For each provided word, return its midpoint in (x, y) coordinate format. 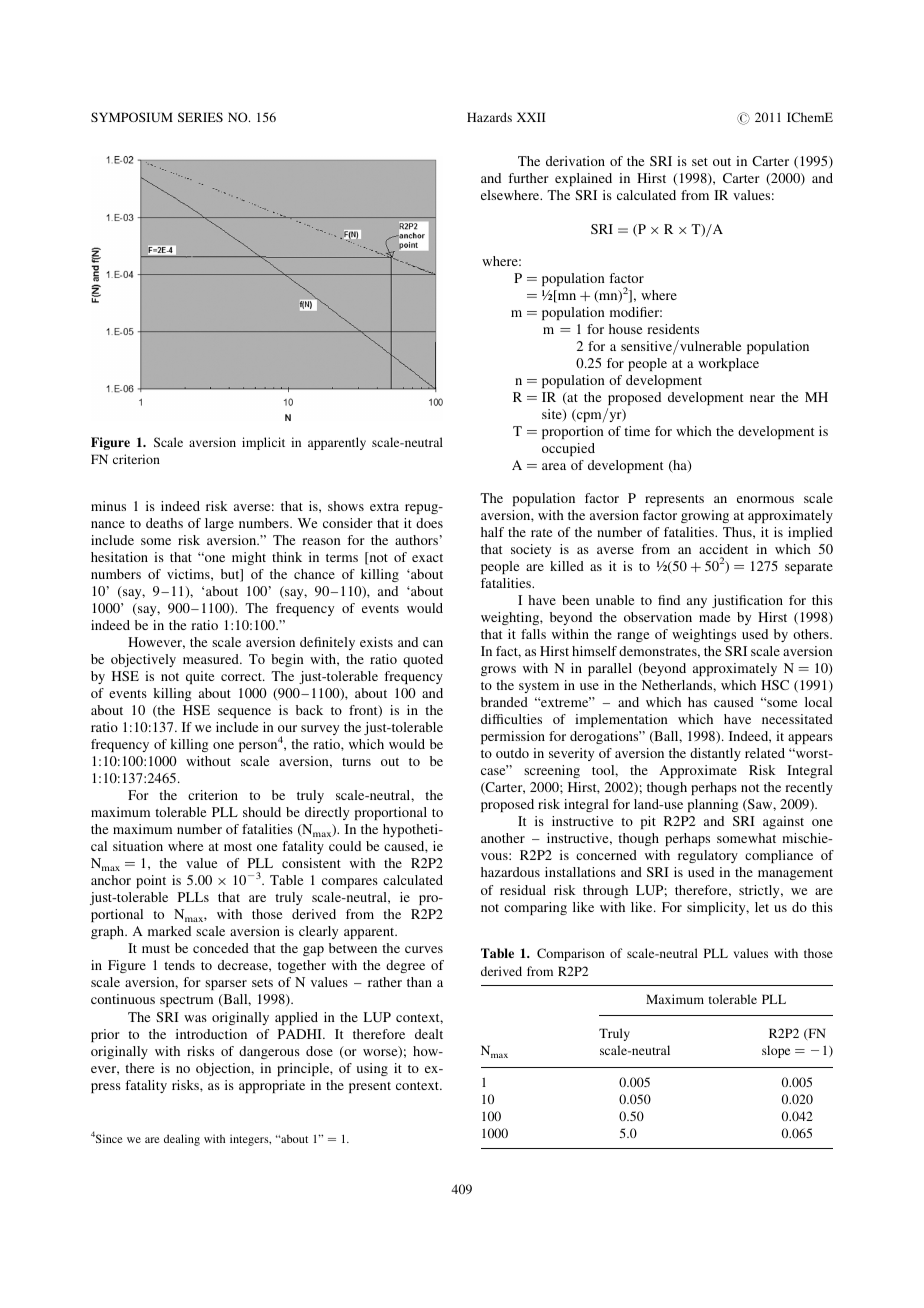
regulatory (708, 856)
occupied (568, 449)
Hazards (489, 117)
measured (212, 659)
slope (776, 1051)
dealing (182, 1140)
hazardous (510, 872)
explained (583, 179)
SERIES (200, 117)
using (372, 1069)
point (151, 881)
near (762, 398)
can (433, 643)
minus (108, 506)
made (714, 617)
